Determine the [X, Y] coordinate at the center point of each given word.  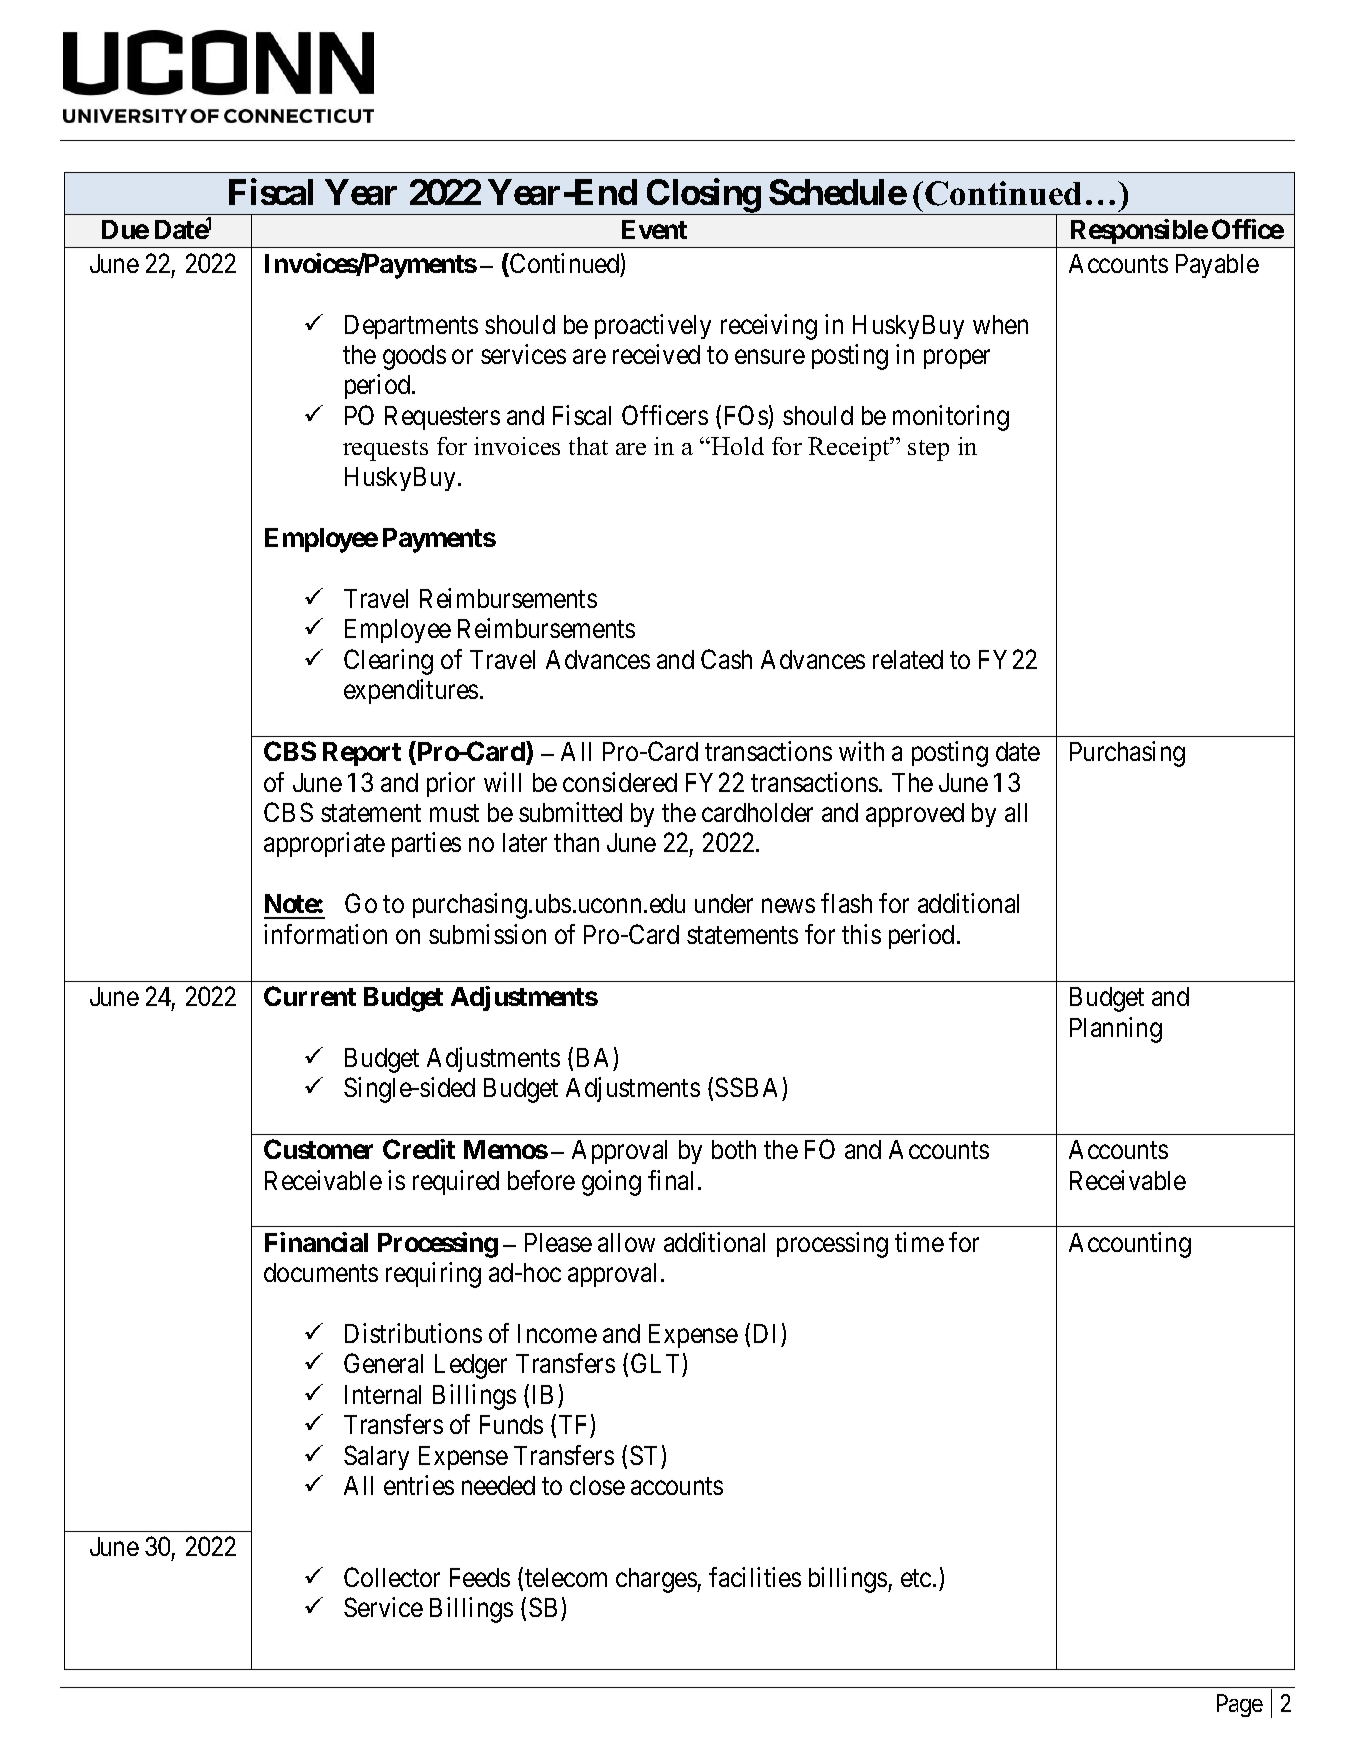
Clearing [388, 662]
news [788, 906]
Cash [726, 659]
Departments [411, 327]
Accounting [1130, 1245]
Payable [1217, 266]
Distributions [413, 1333]
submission [487, 934]
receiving [769, 327]
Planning [1116, 1030]
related [908, 659]
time [919, 1242]
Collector [392, 1577]
